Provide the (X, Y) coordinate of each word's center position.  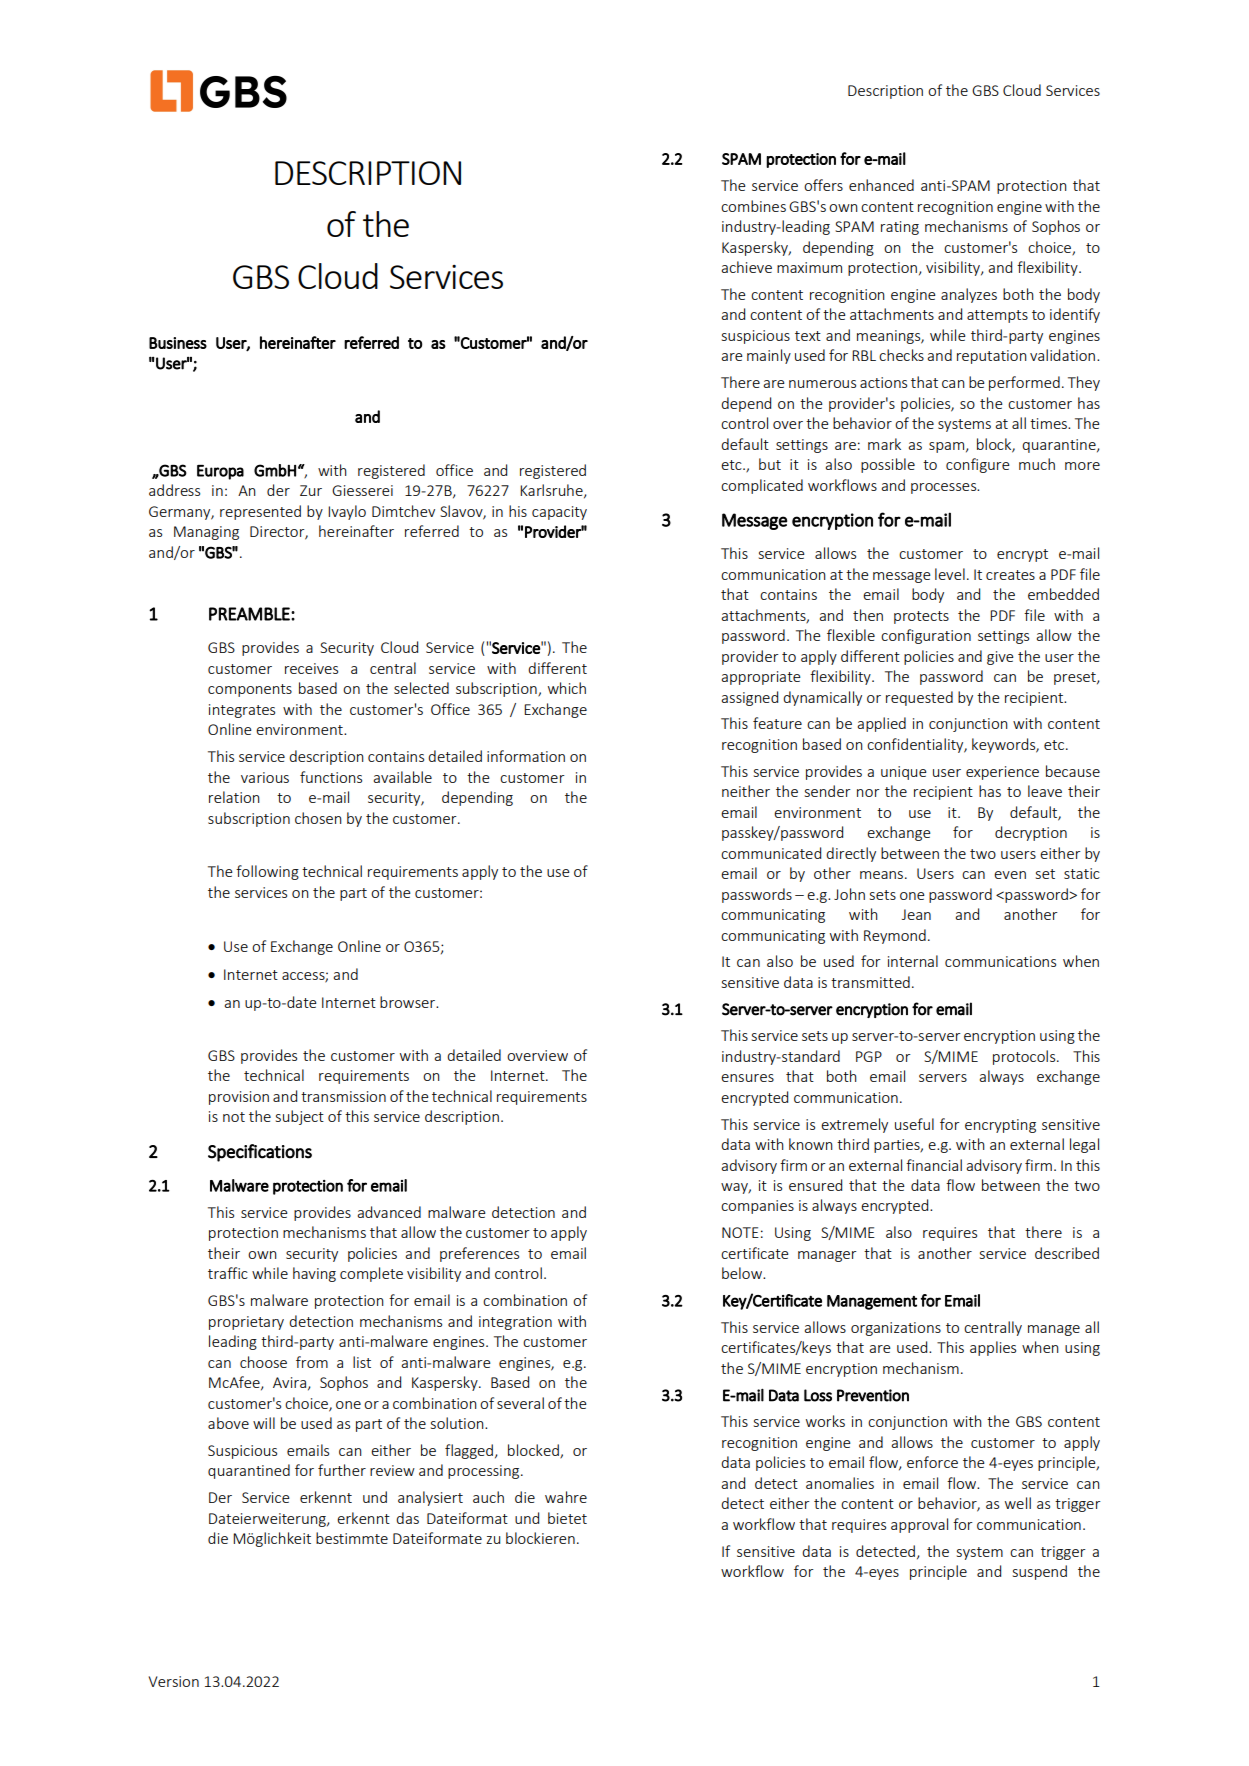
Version (174, 1681)
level (950, 574)
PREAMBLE (250, 614)
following (267, 872)
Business (178, 343)
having (314, 1274)
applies (993, 1348)
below (743, 1273)
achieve (746, 267)
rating (900, 228)
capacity (559, 513)
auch (488, 1497)
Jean (916, 914)
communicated (771, 853)
